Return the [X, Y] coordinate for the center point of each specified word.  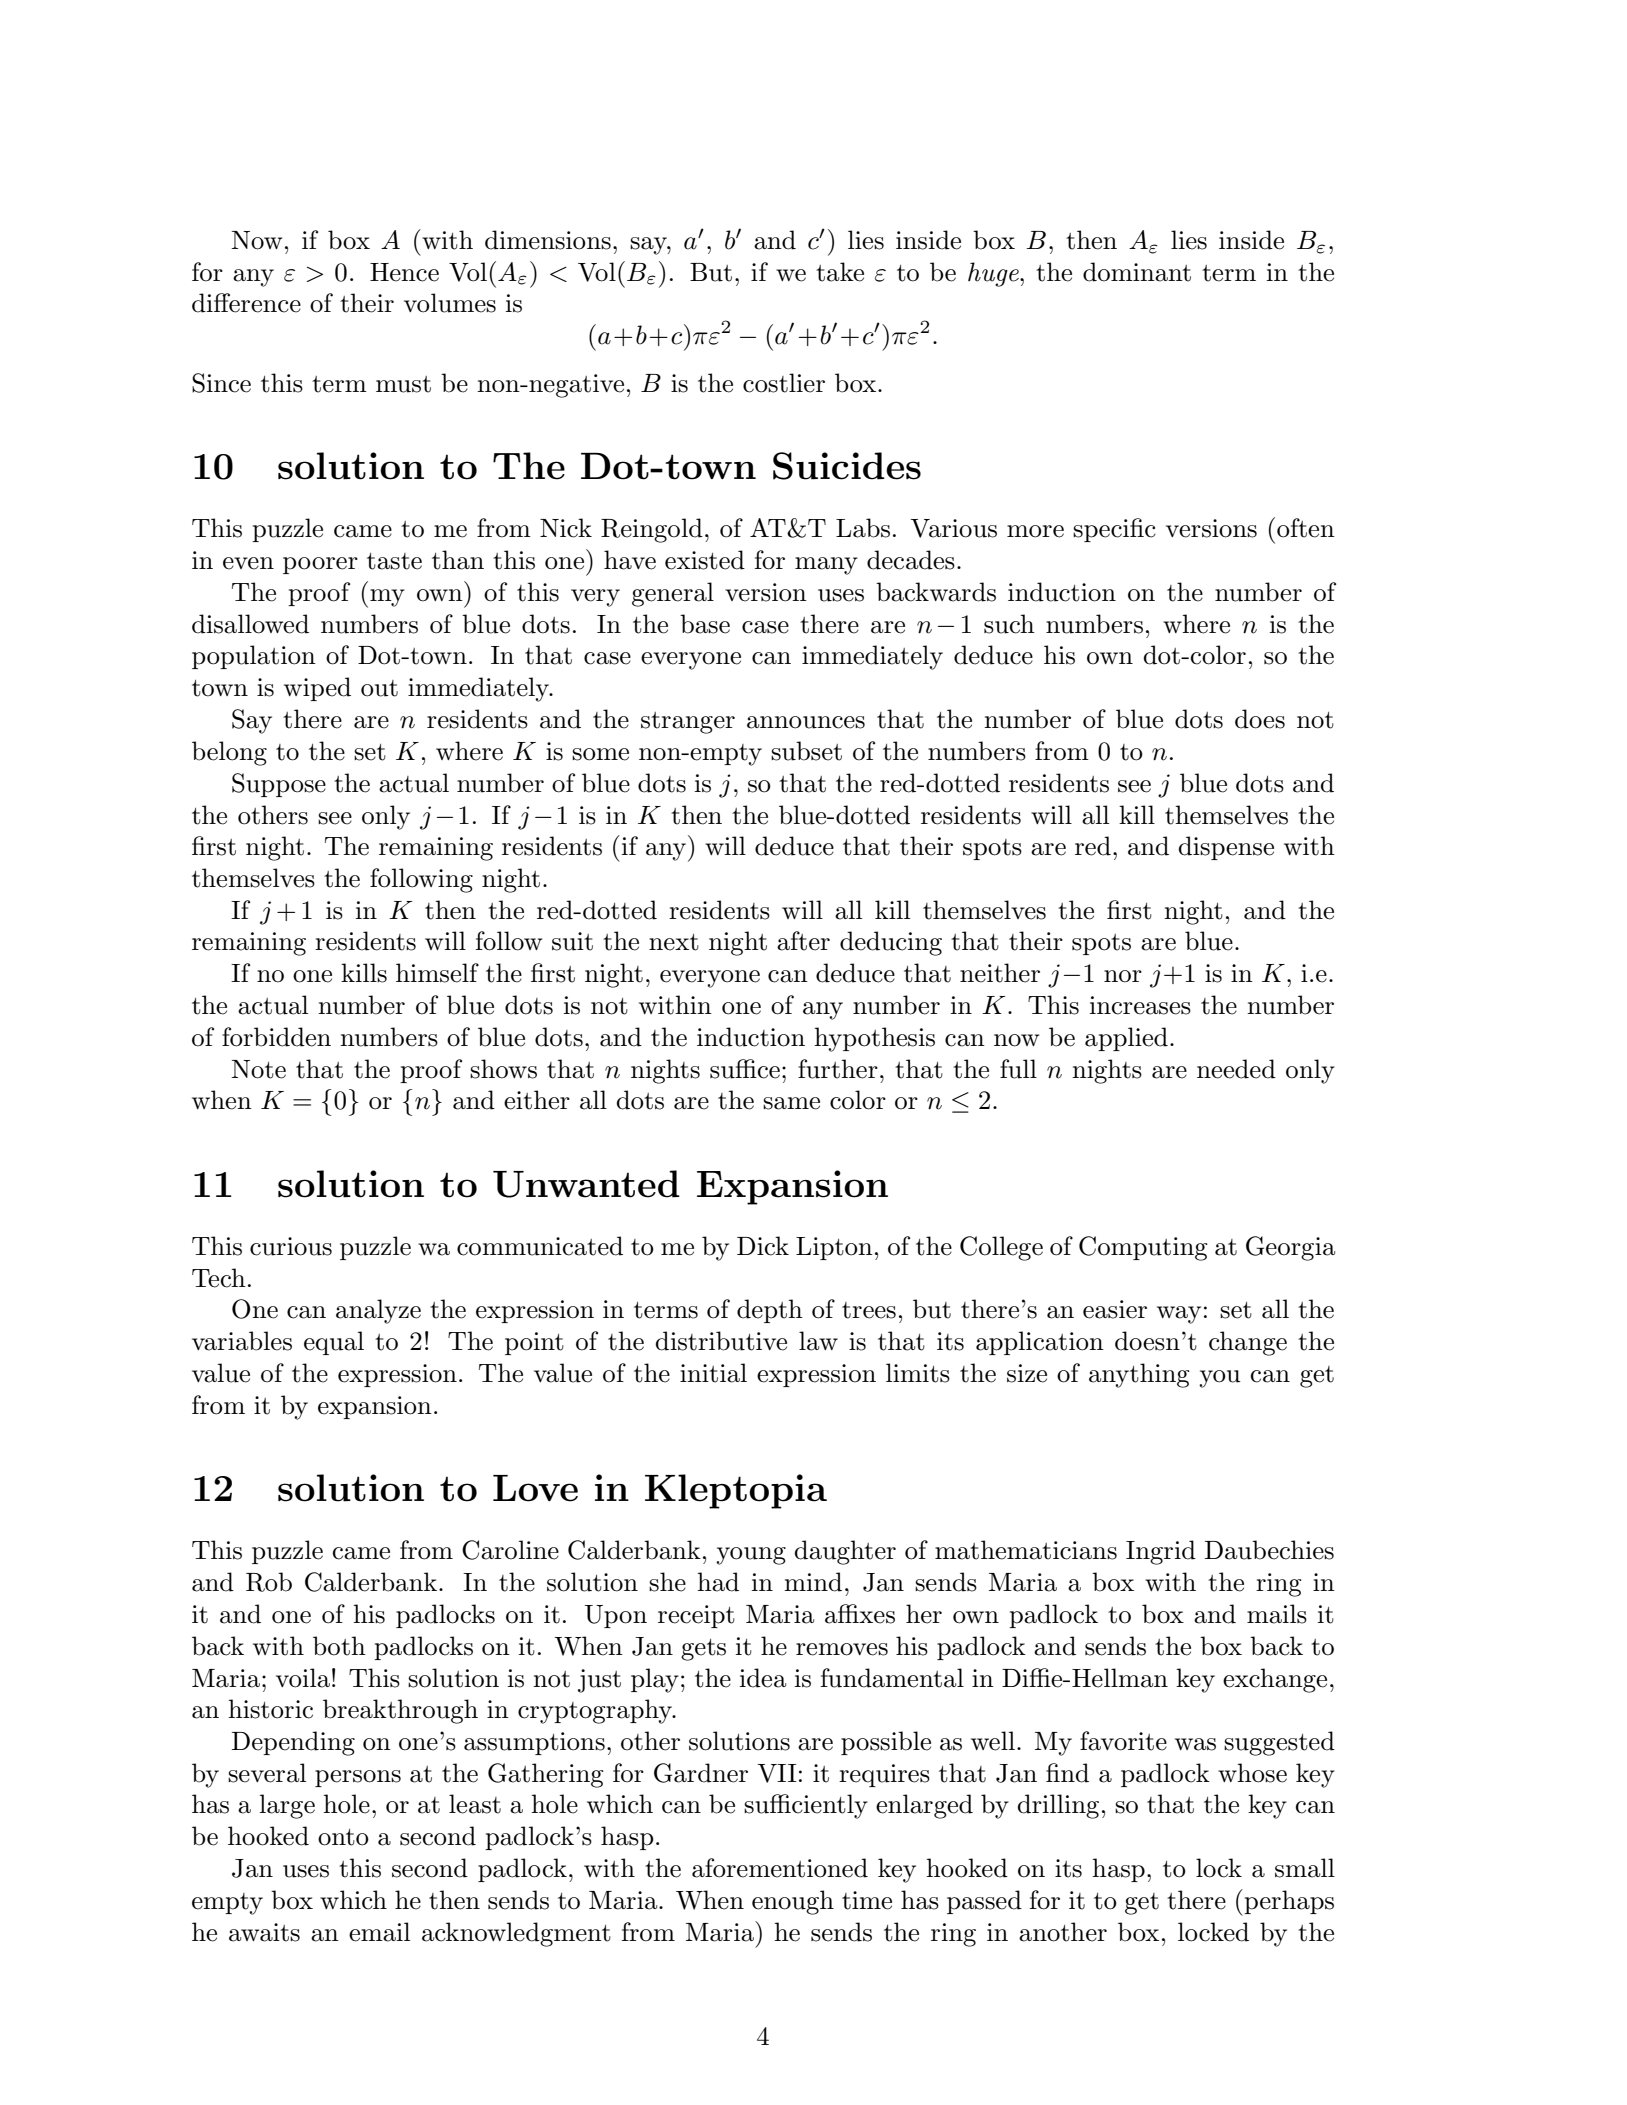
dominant [1137, 272]
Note [258, 1069]
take [840, 272]
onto [343, 1837]
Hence [404, 272]
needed [1236, 1069]
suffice [745, 1069]
